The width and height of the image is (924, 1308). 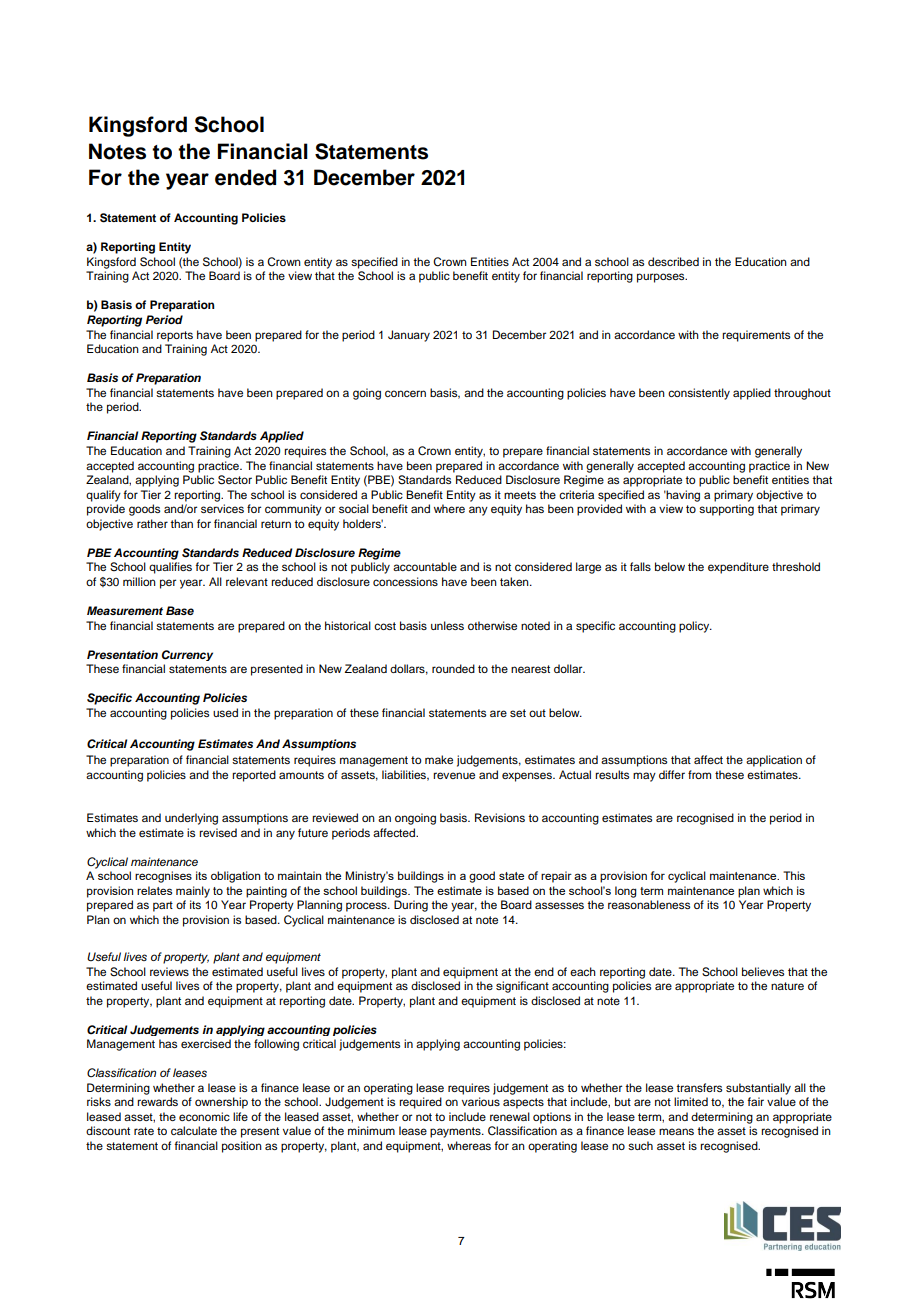 I want to click on mainly, so click(x=193, y=892).
